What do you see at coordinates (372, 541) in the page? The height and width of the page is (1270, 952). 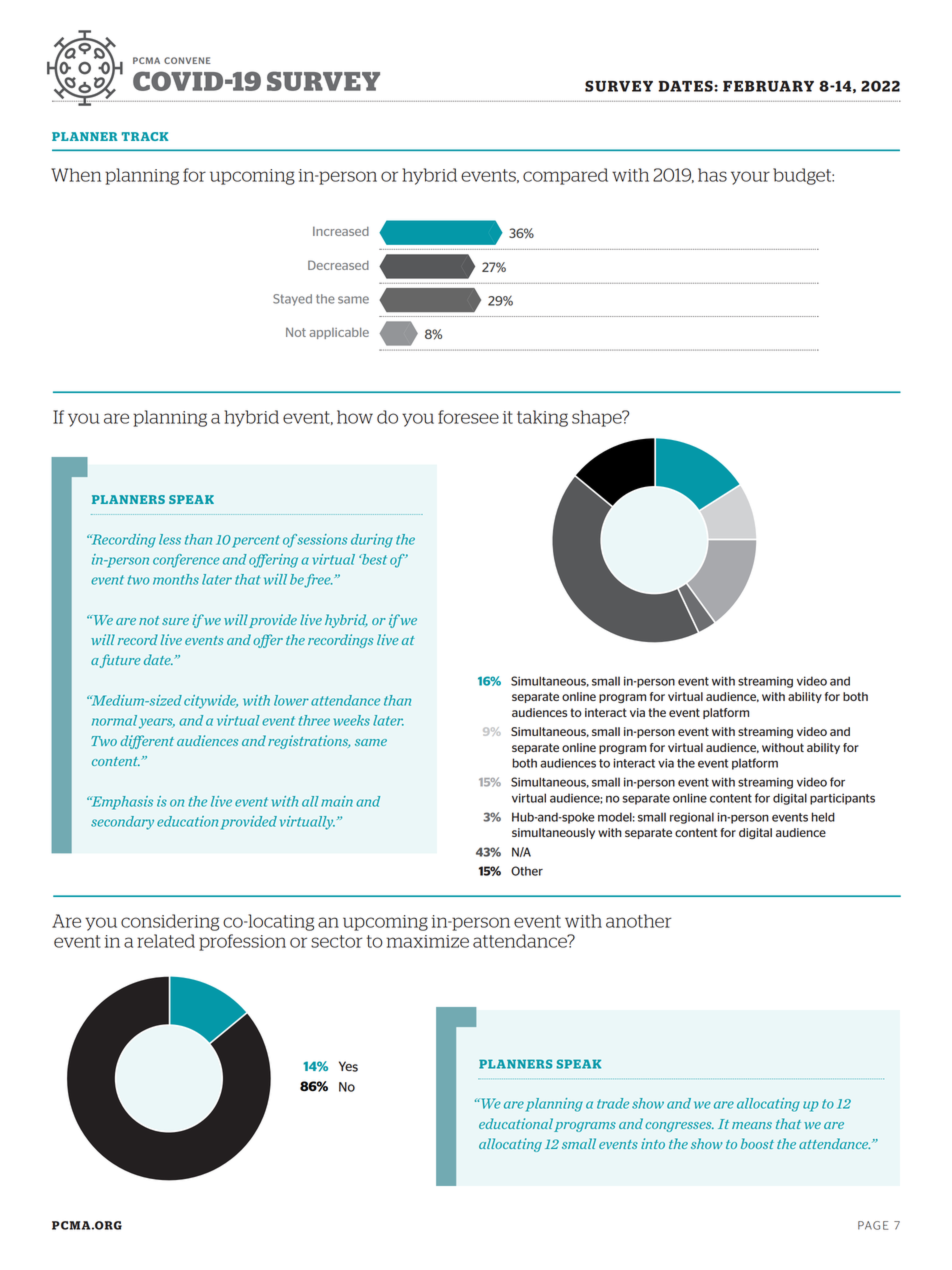 I see `during` at bounding box center [372, 541].
